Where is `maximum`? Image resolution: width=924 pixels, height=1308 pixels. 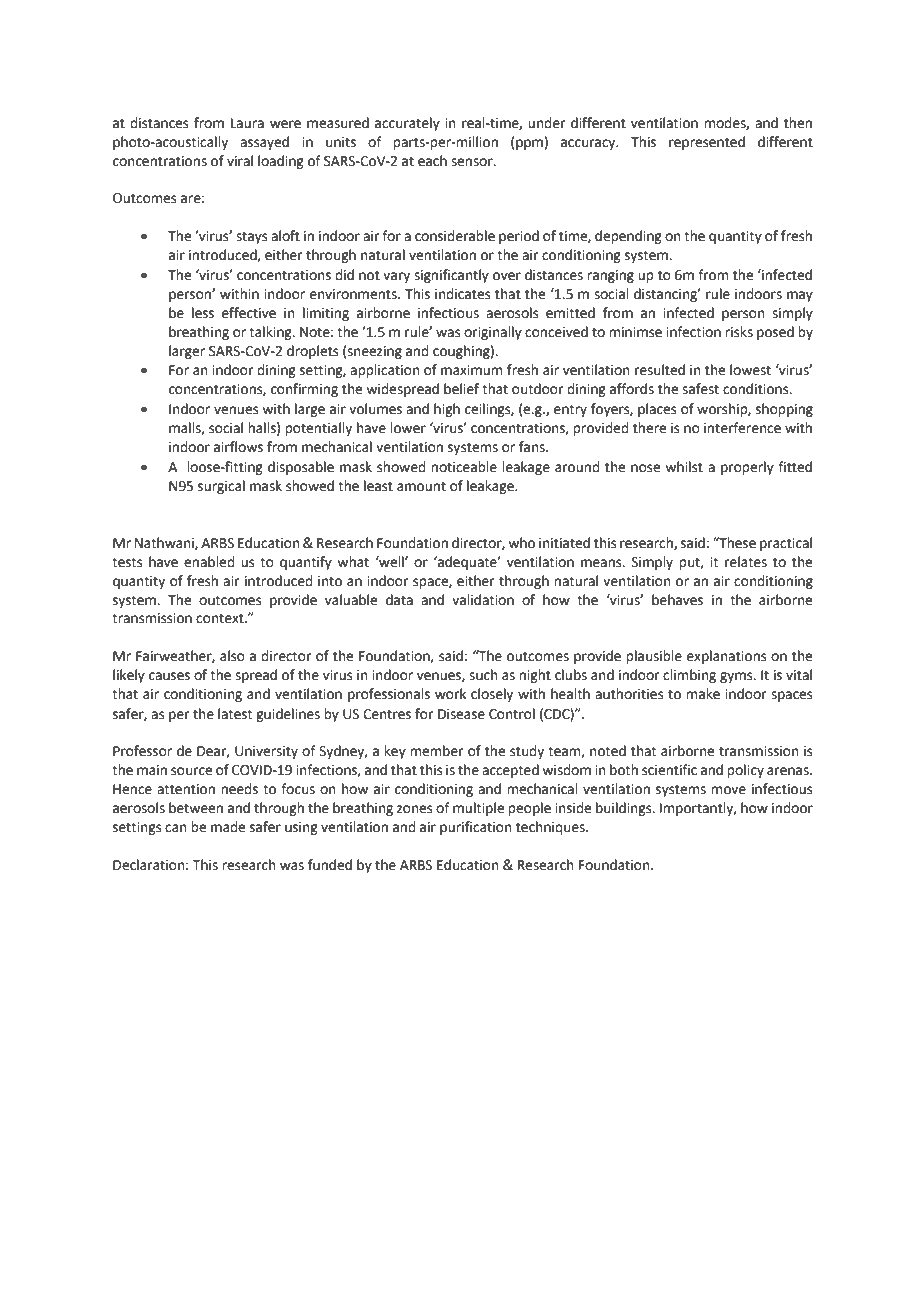
maximum is located at coordinates (471, 370).
